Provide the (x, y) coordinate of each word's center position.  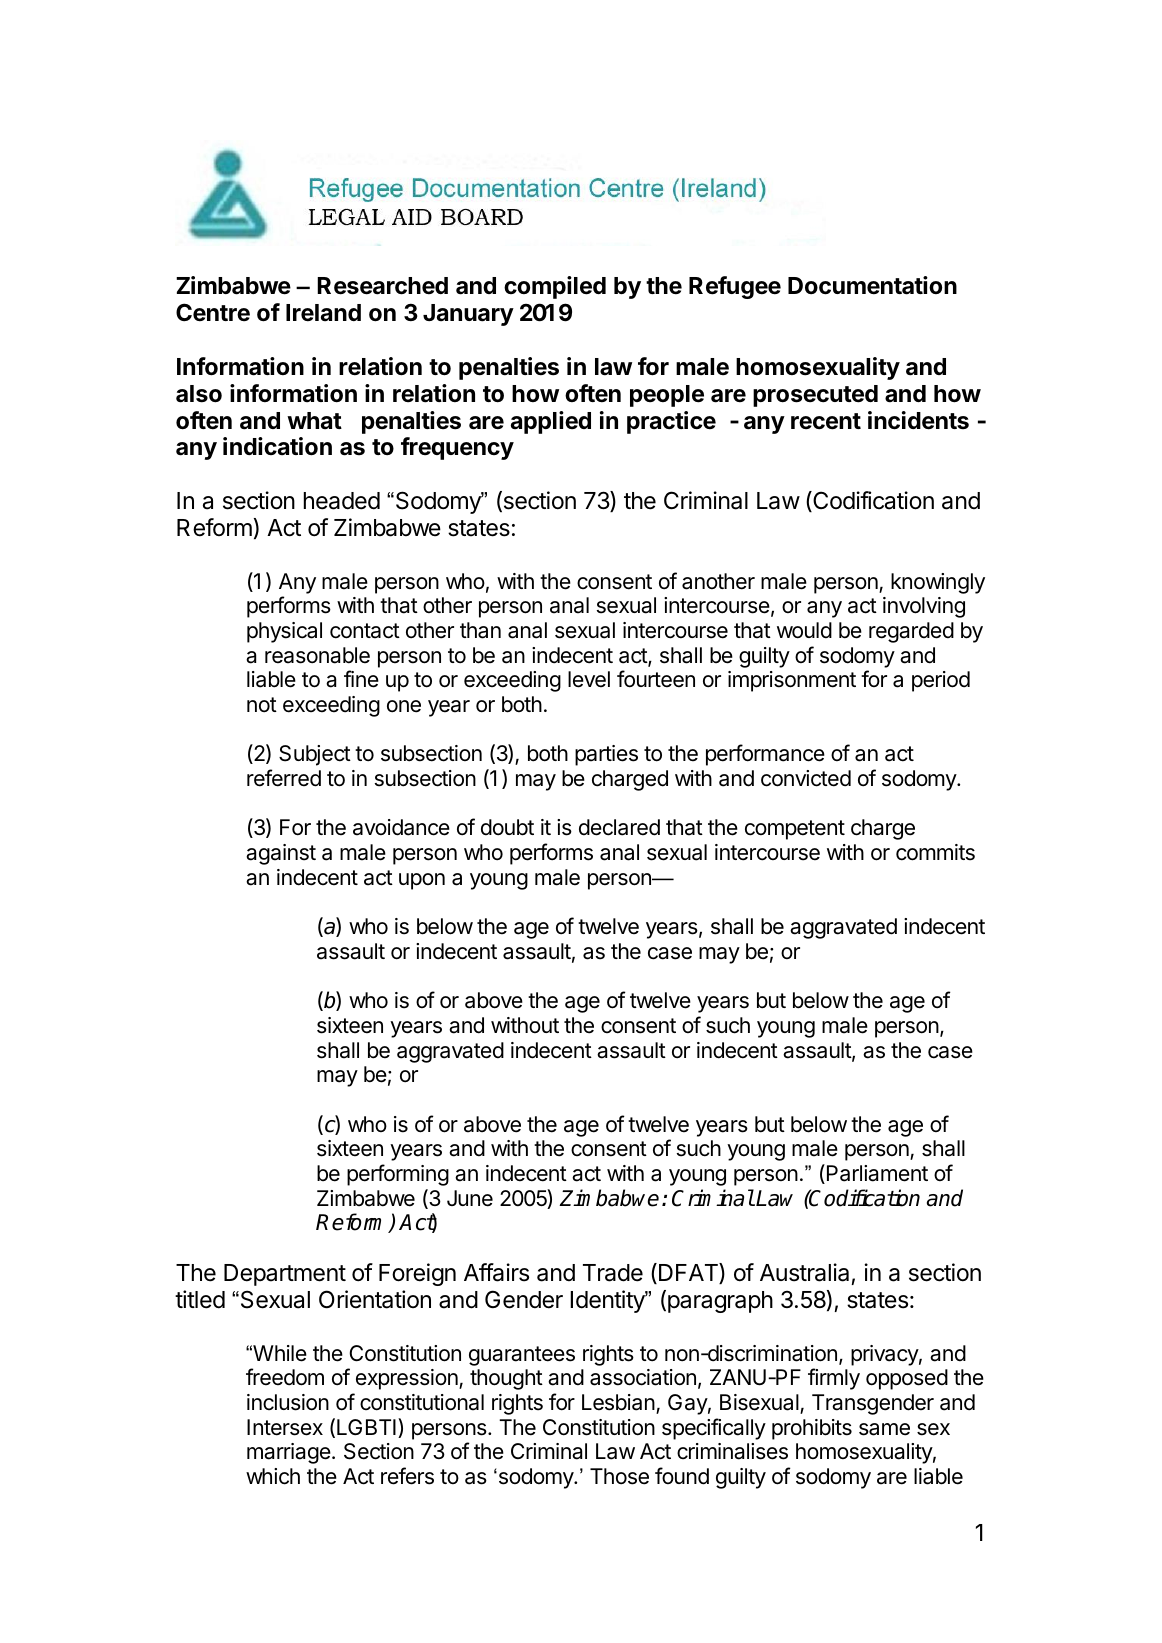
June (470, 1198)
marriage (290, 1453)
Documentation (872, 285)
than (480, 630)
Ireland (323, 313)
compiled (555, 287)
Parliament (876, 1174)
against (281, 854)
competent (795, 830)
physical (284, 632)
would (804, 630)
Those (619, 1476)
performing (398, 1175)
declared (619, 827)
